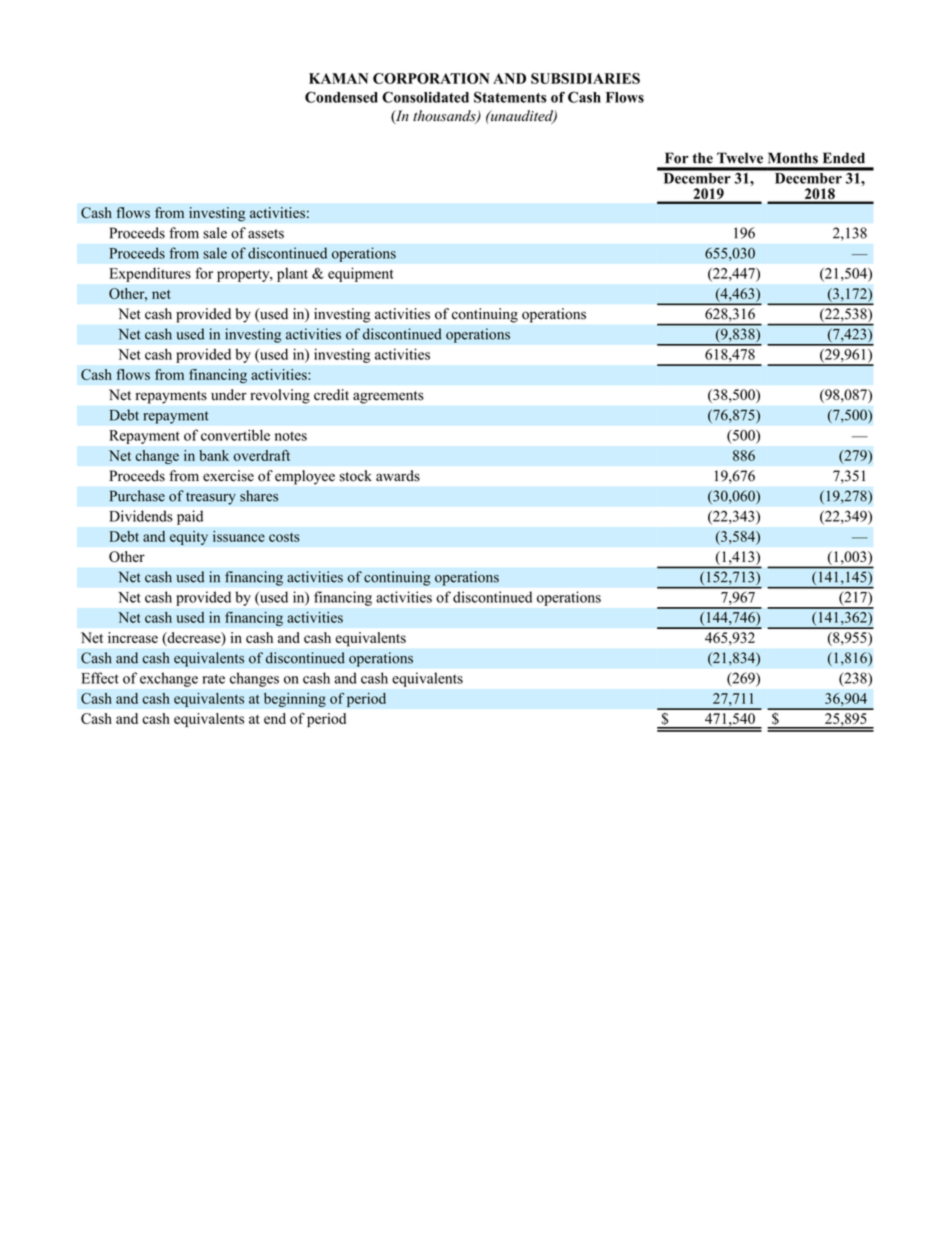  What do you see at coordinates (341, 97) in the document?
I see `Condensed` at bounding box center [341, 97].
